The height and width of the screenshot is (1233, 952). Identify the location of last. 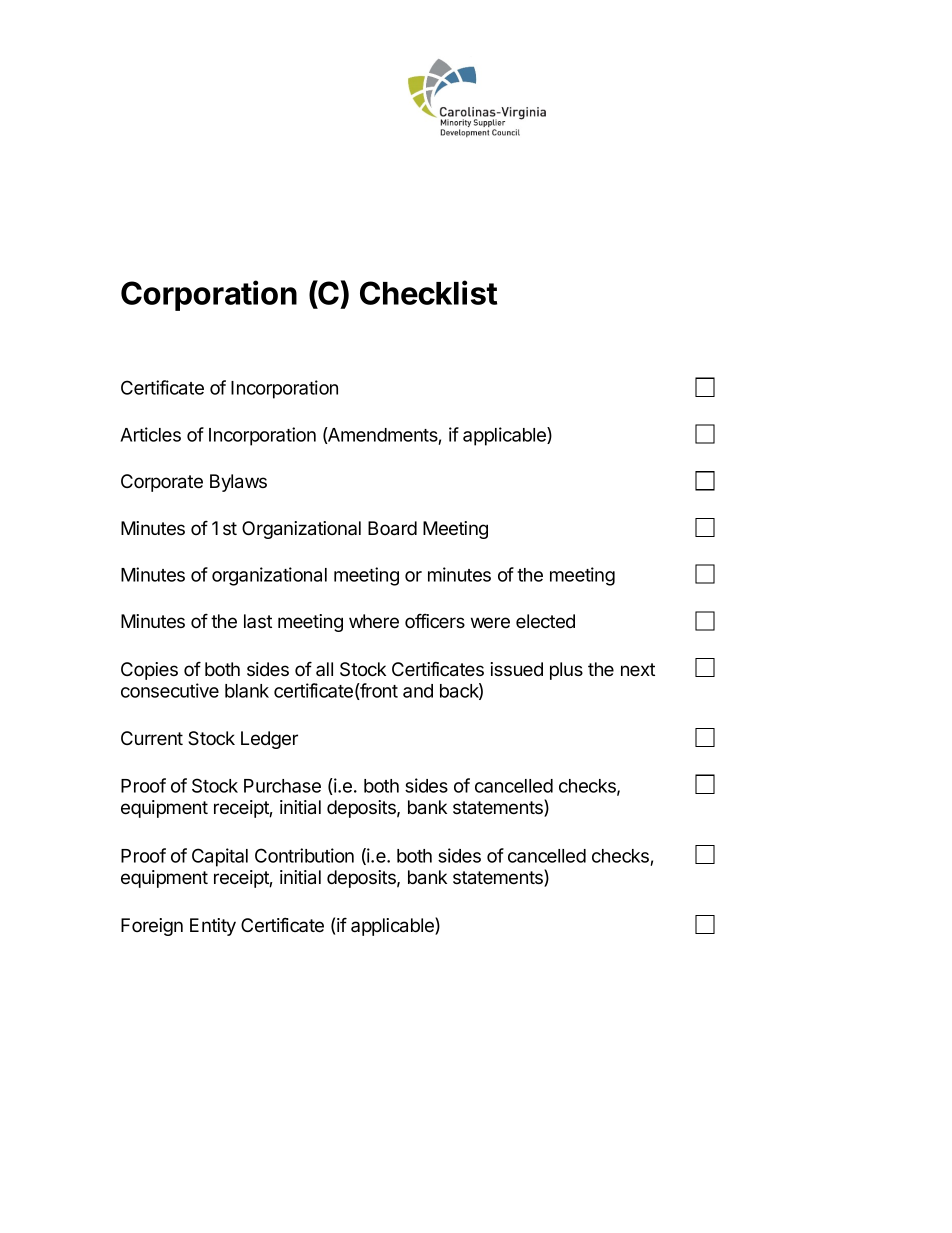
(258, 621).
